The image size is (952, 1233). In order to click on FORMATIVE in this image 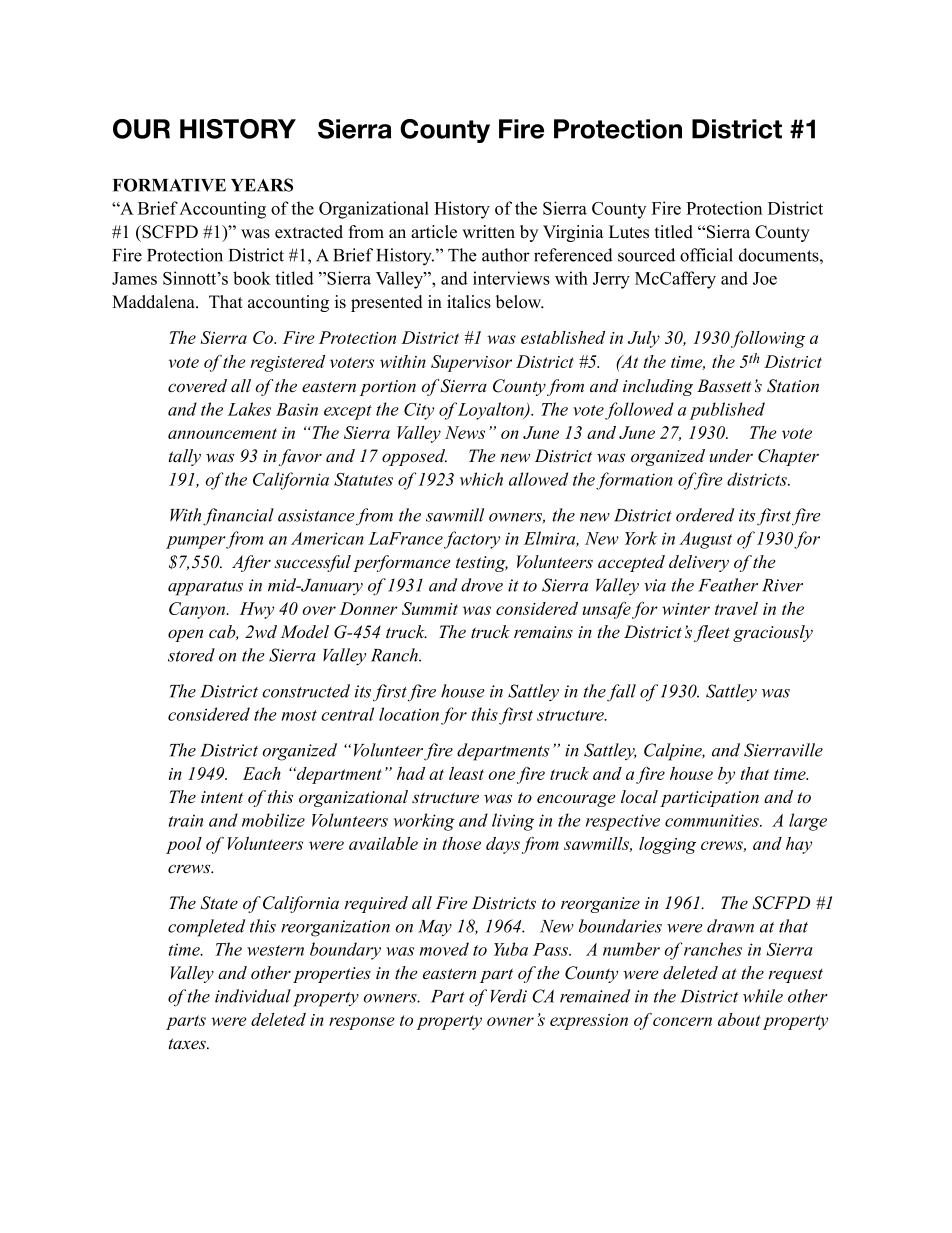, I will do `click(169, 185)`.
